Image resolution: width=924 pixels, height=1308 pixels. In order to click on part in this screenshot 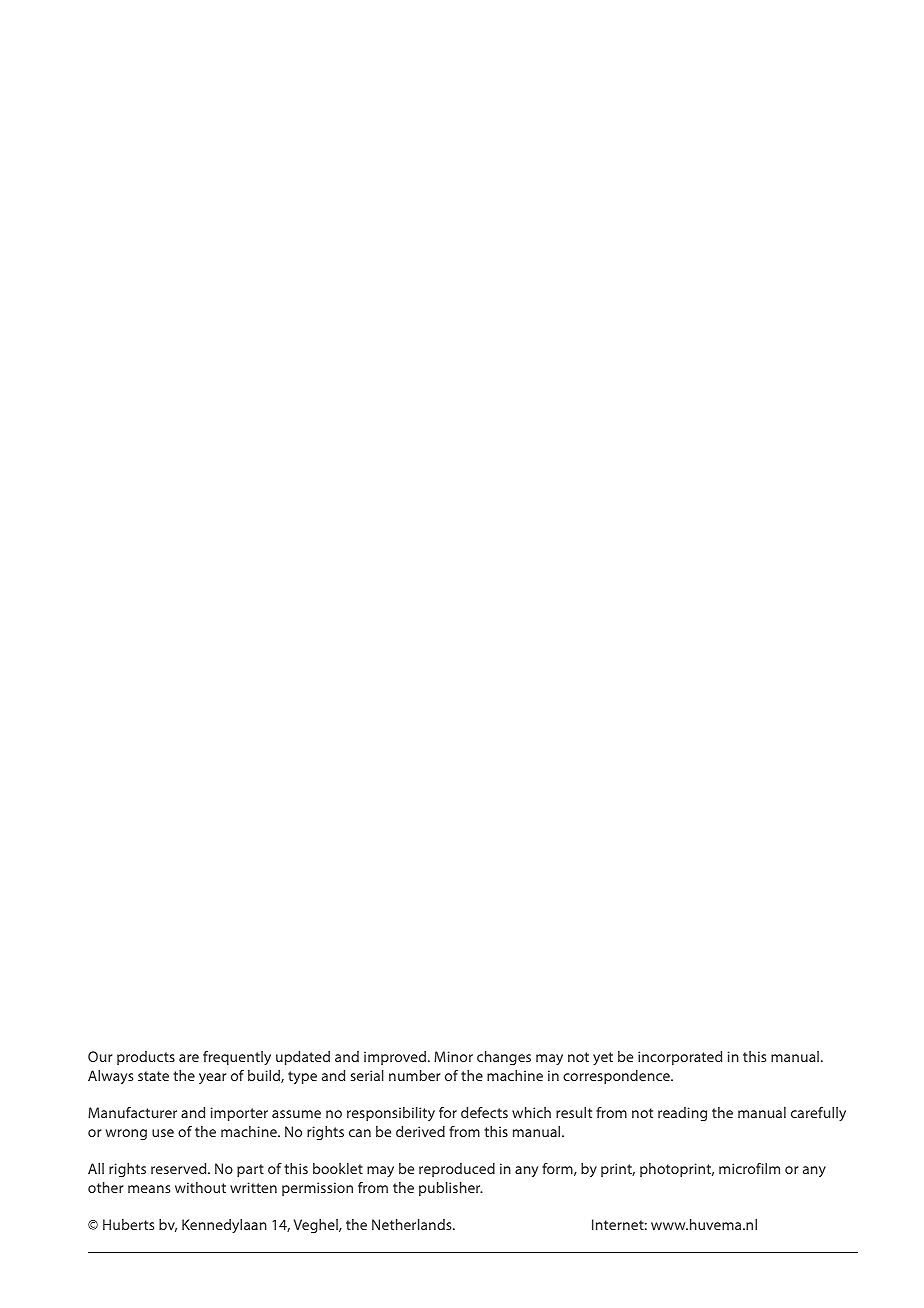, I will do `click(250, 1170)`.
